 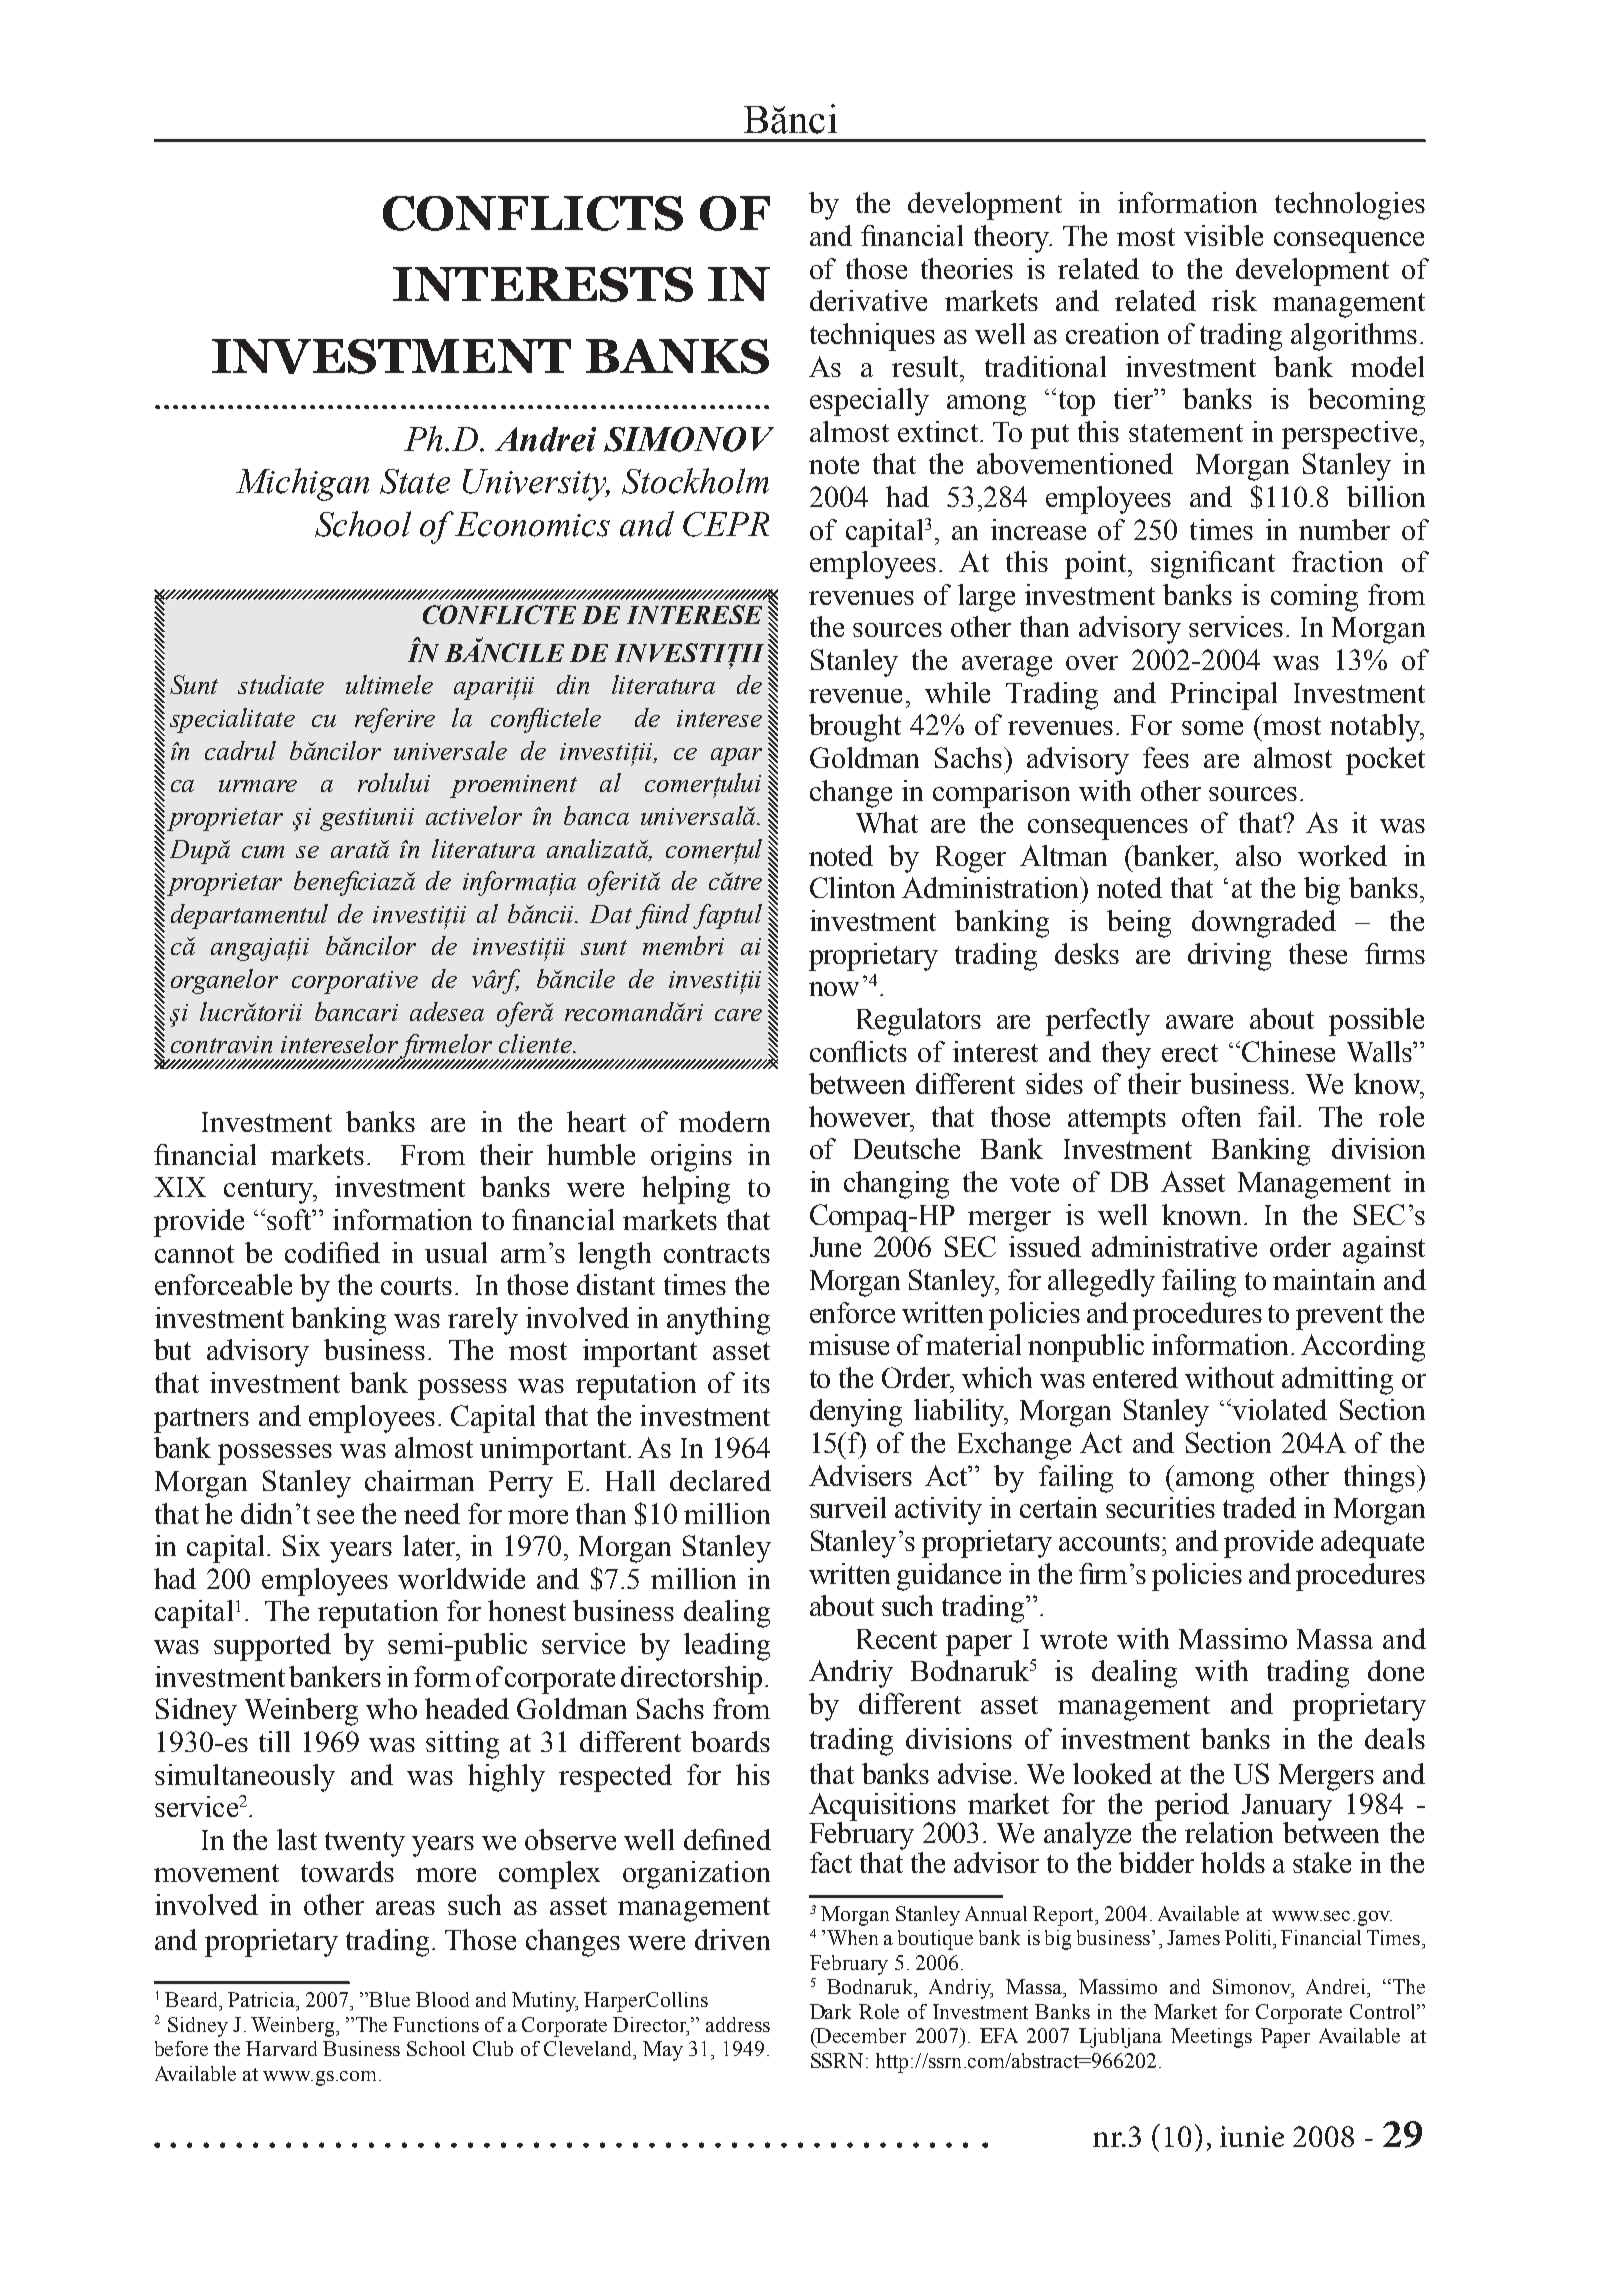 What do you see at coordinates (868, 300) in the page?
I see `derivative` at bounding box center [868, 300].
